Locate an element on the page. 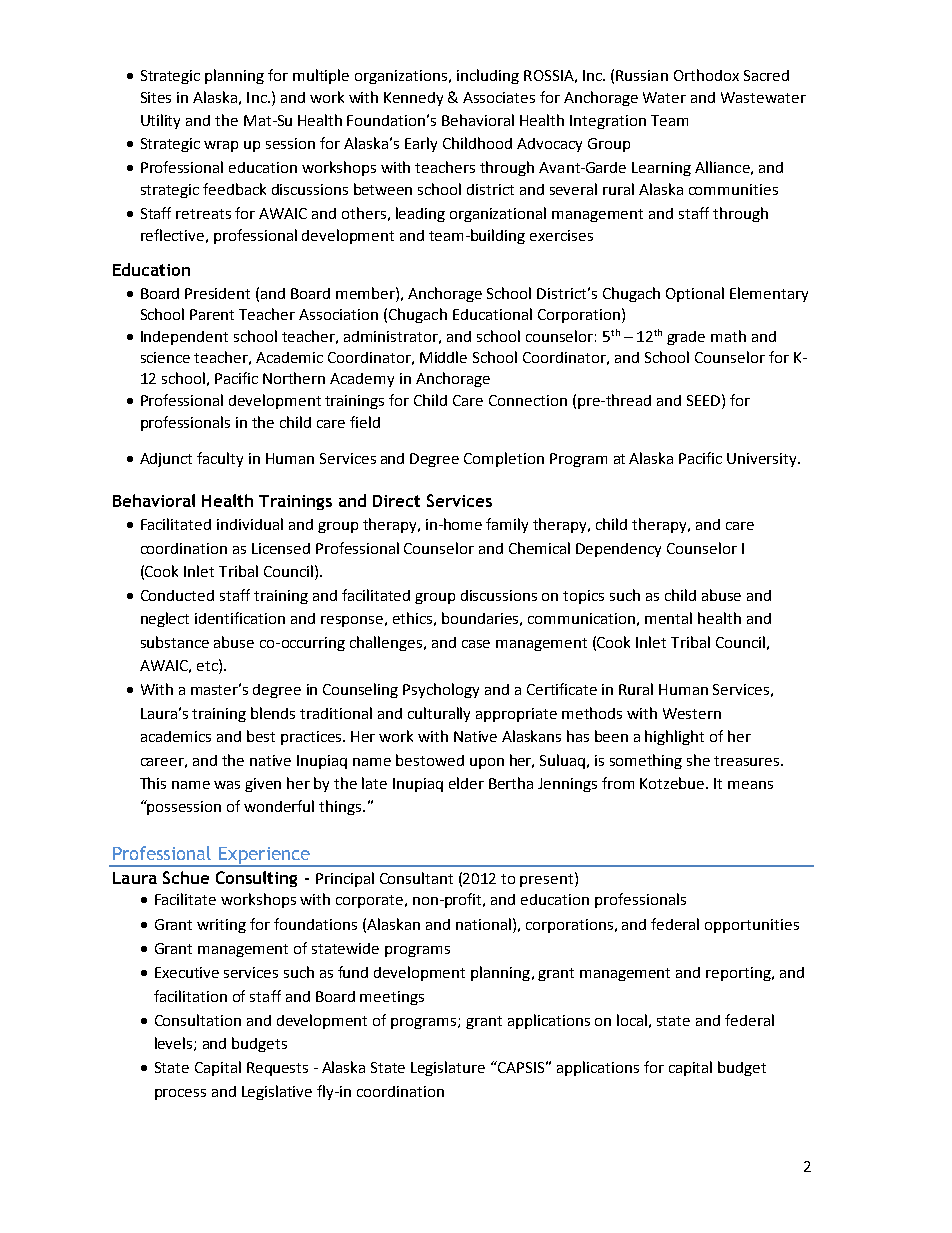 The image size is (952, 1233). Requests is located at coordinates (277, 1069).
